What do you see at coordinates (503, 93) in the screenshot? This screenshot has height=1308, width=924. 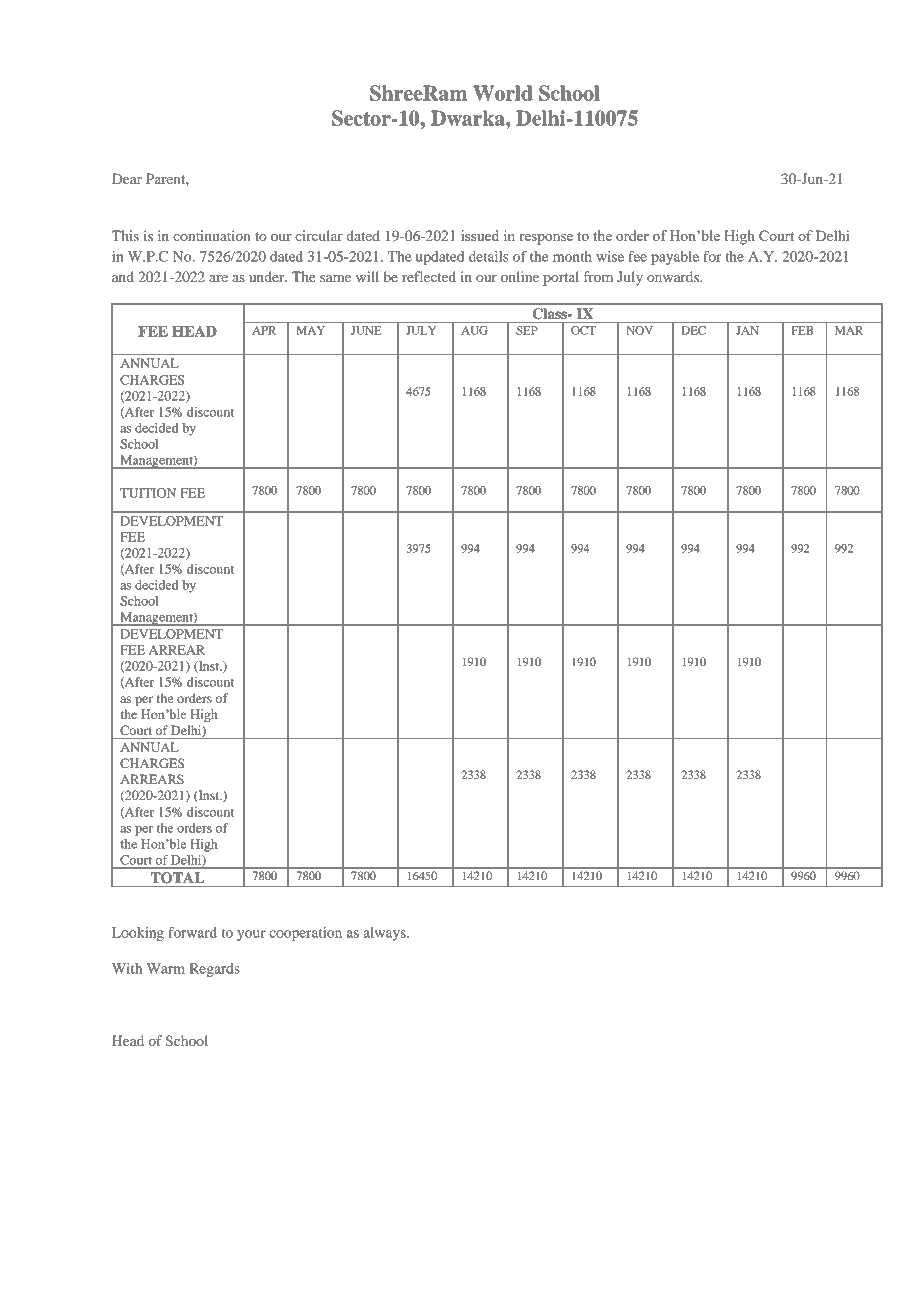 I see `World` at bounding box center [503, 93].
